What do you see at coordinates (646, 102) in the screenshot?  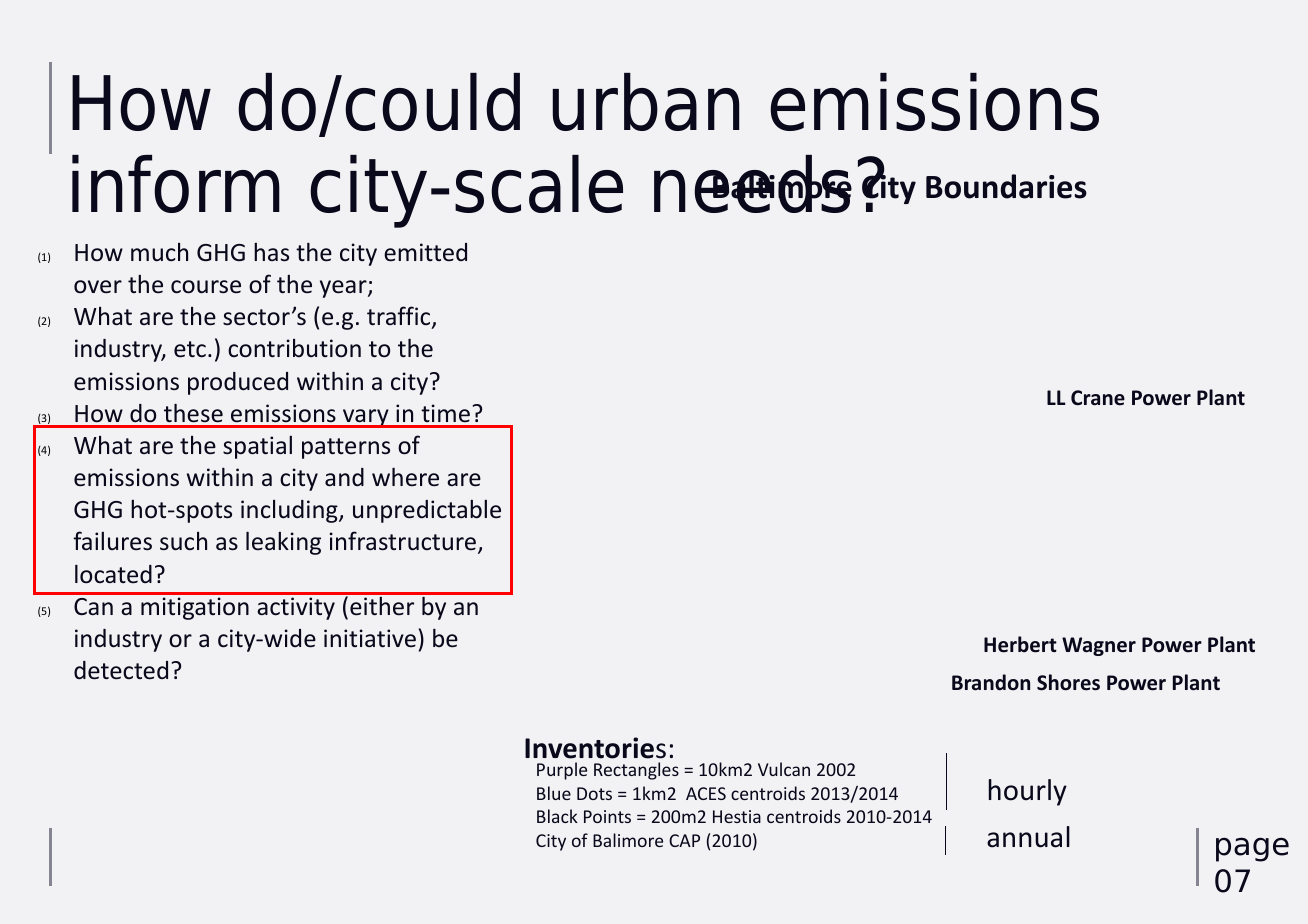 I see `urban` at bounding box center [646, 102].
